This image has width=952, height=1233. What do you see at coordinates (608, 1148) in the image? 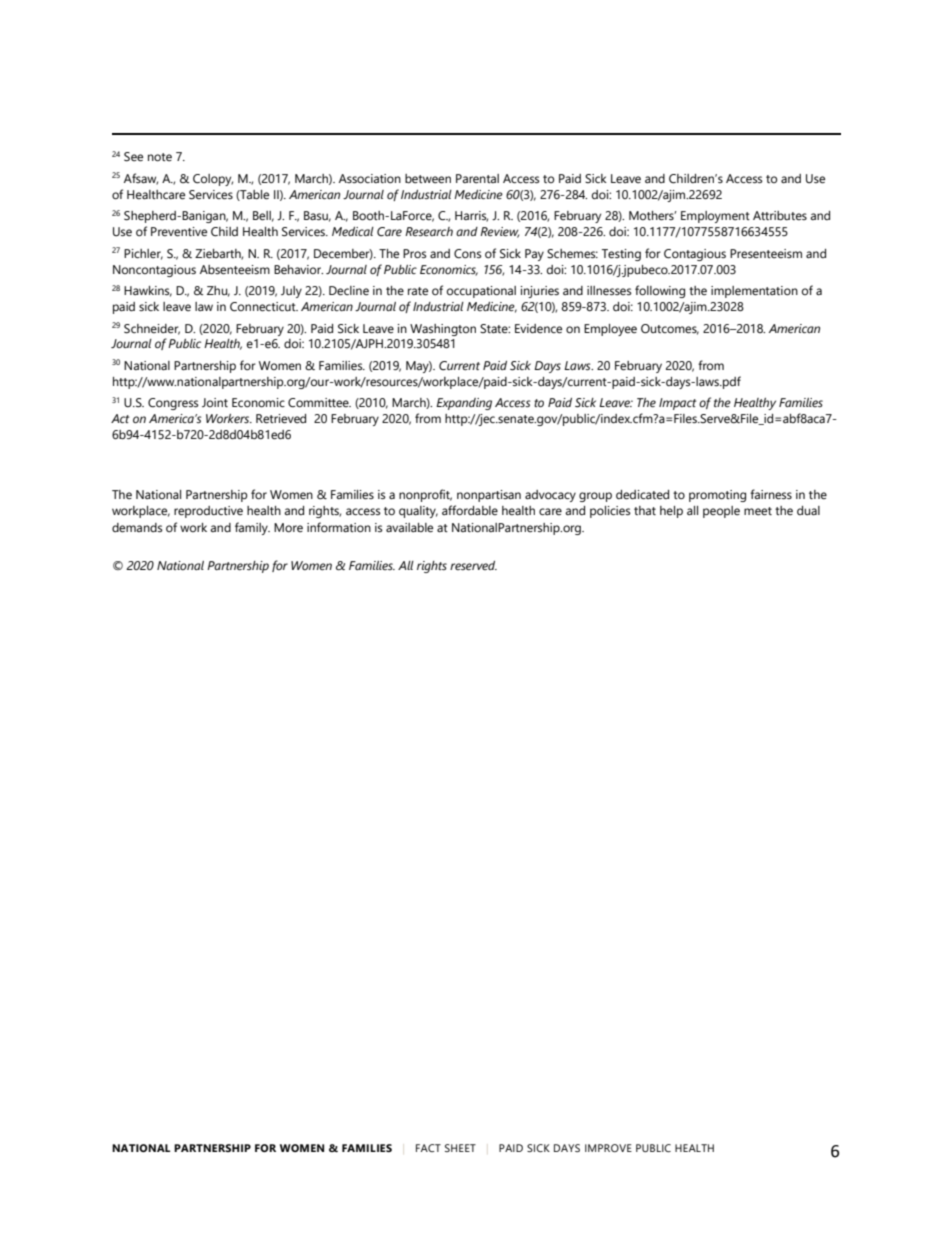
I see `IMPROVE` at bounding box center [608, 1148].
